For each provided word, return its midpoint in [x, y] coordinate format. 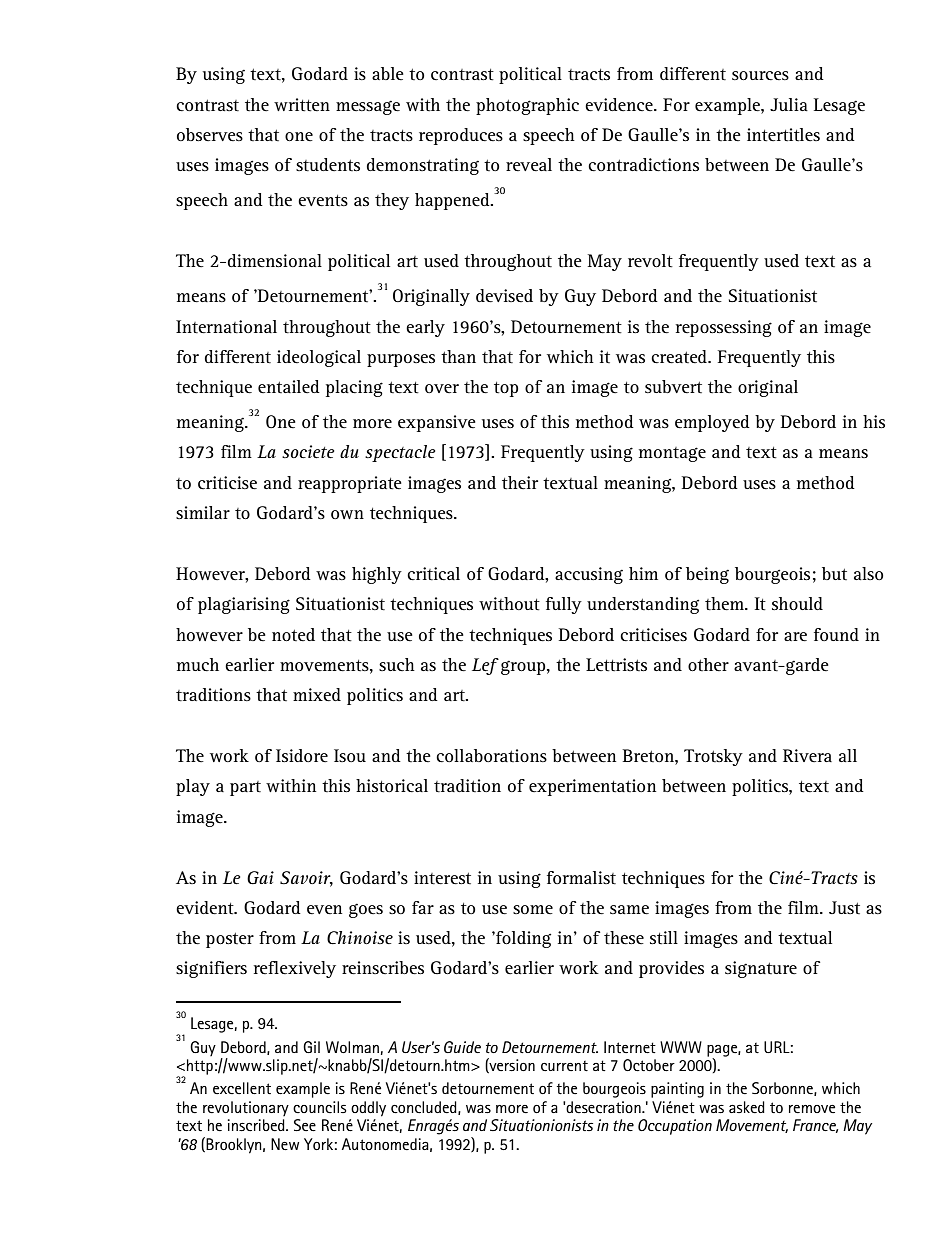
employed [712, 423]
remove [812, 1109]
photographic [527, 106]
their [520, 482]
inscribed [257, 1125]
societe [308, 451]
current [564, 1066]
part [245, 788]
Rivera [807, 755]
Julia [789, 104]
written [302, 104]
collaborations [491, 755]
